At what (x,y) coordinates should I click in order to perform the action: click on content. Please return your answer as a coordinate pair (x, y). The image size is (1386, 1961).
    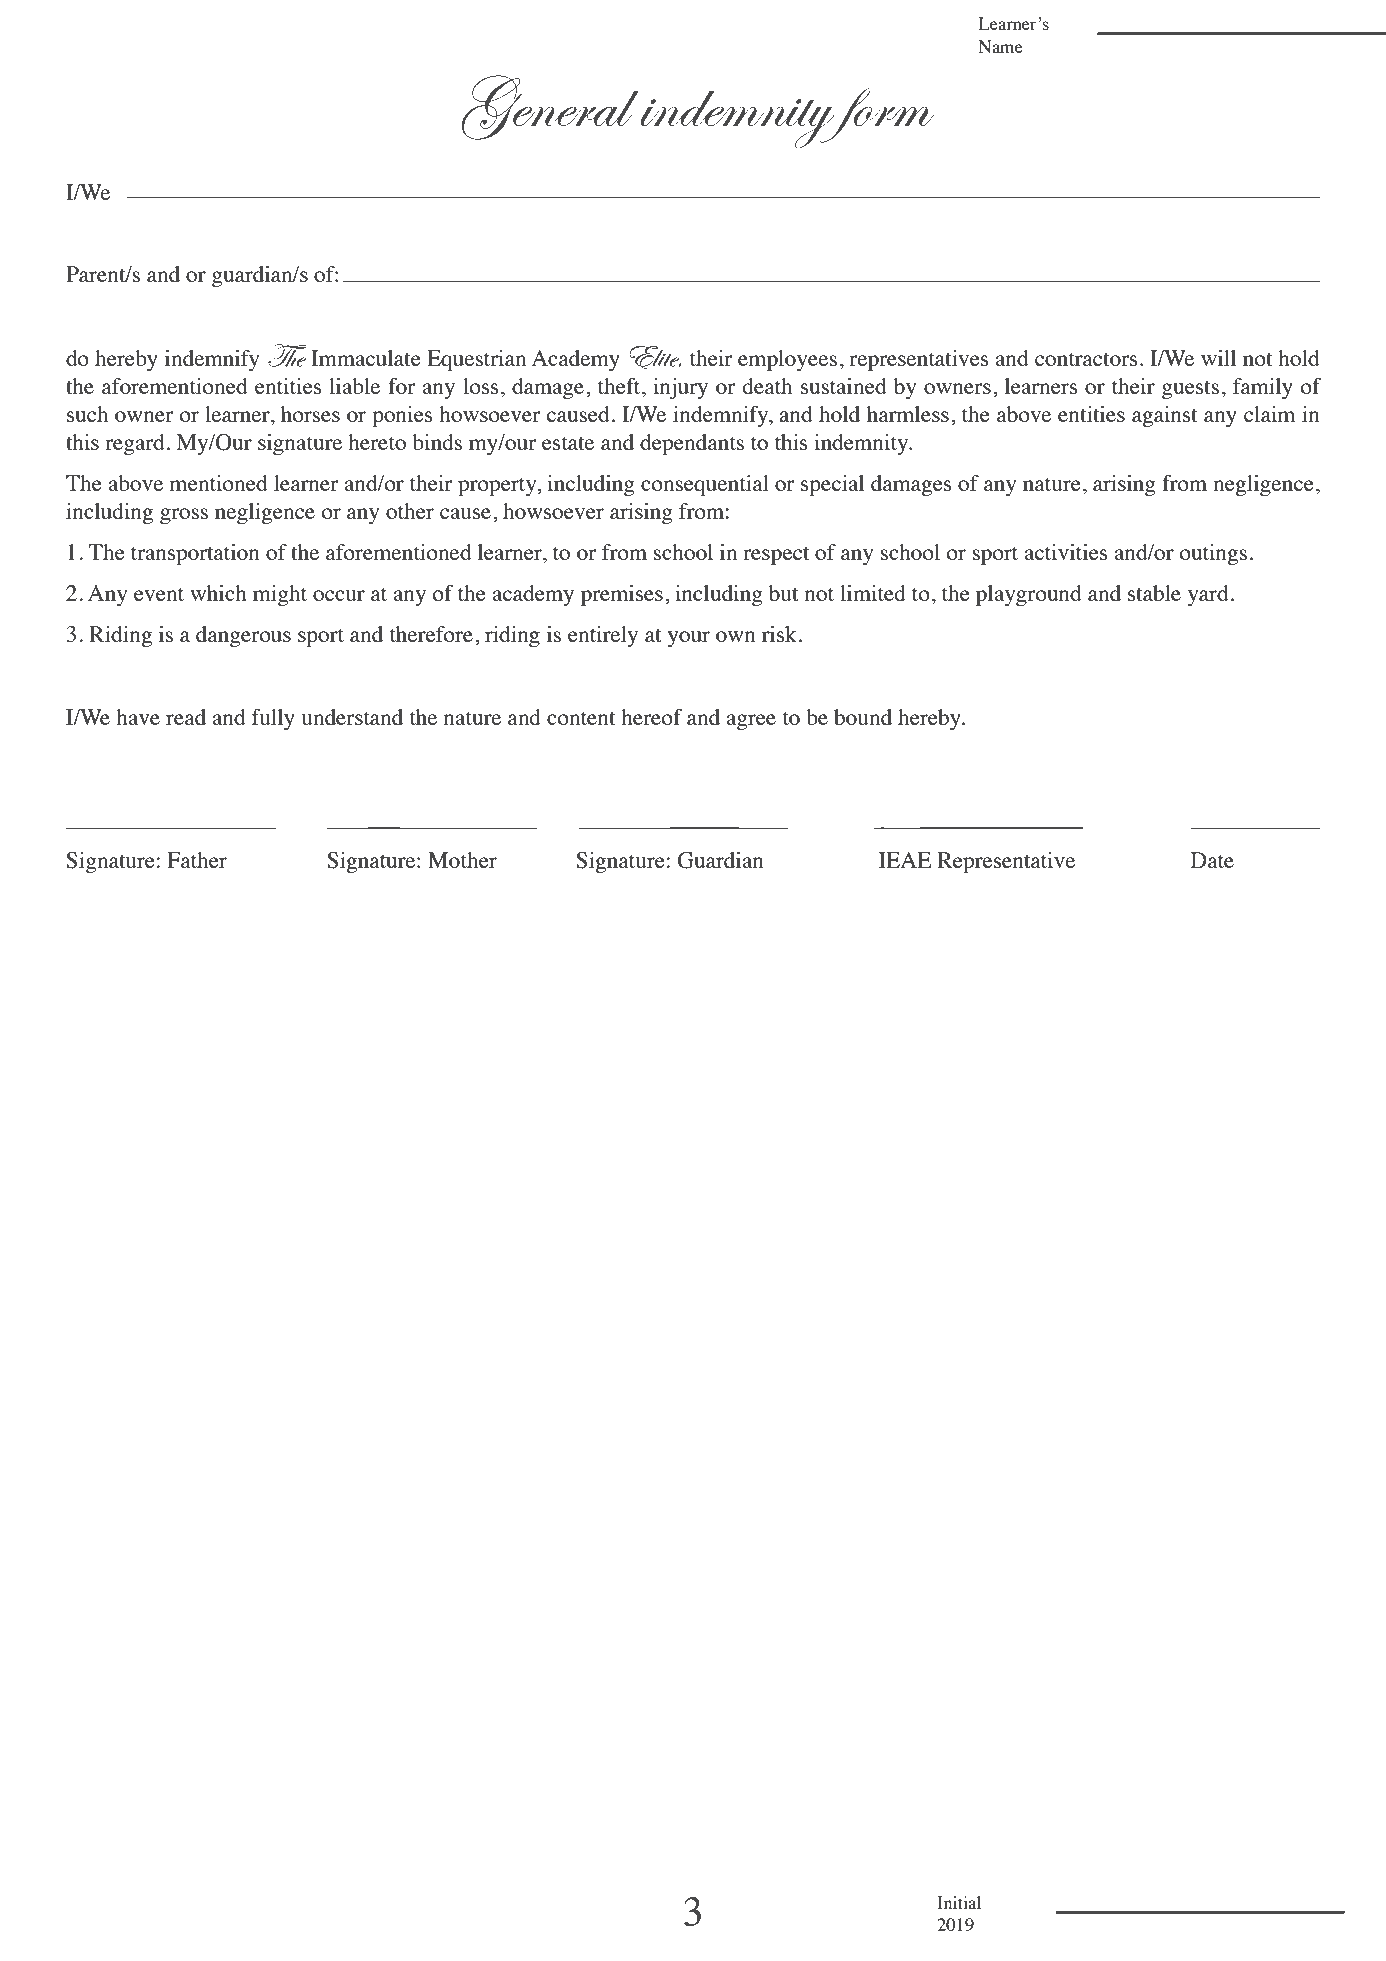
    Looking at the image, I should click on (581, 718).
